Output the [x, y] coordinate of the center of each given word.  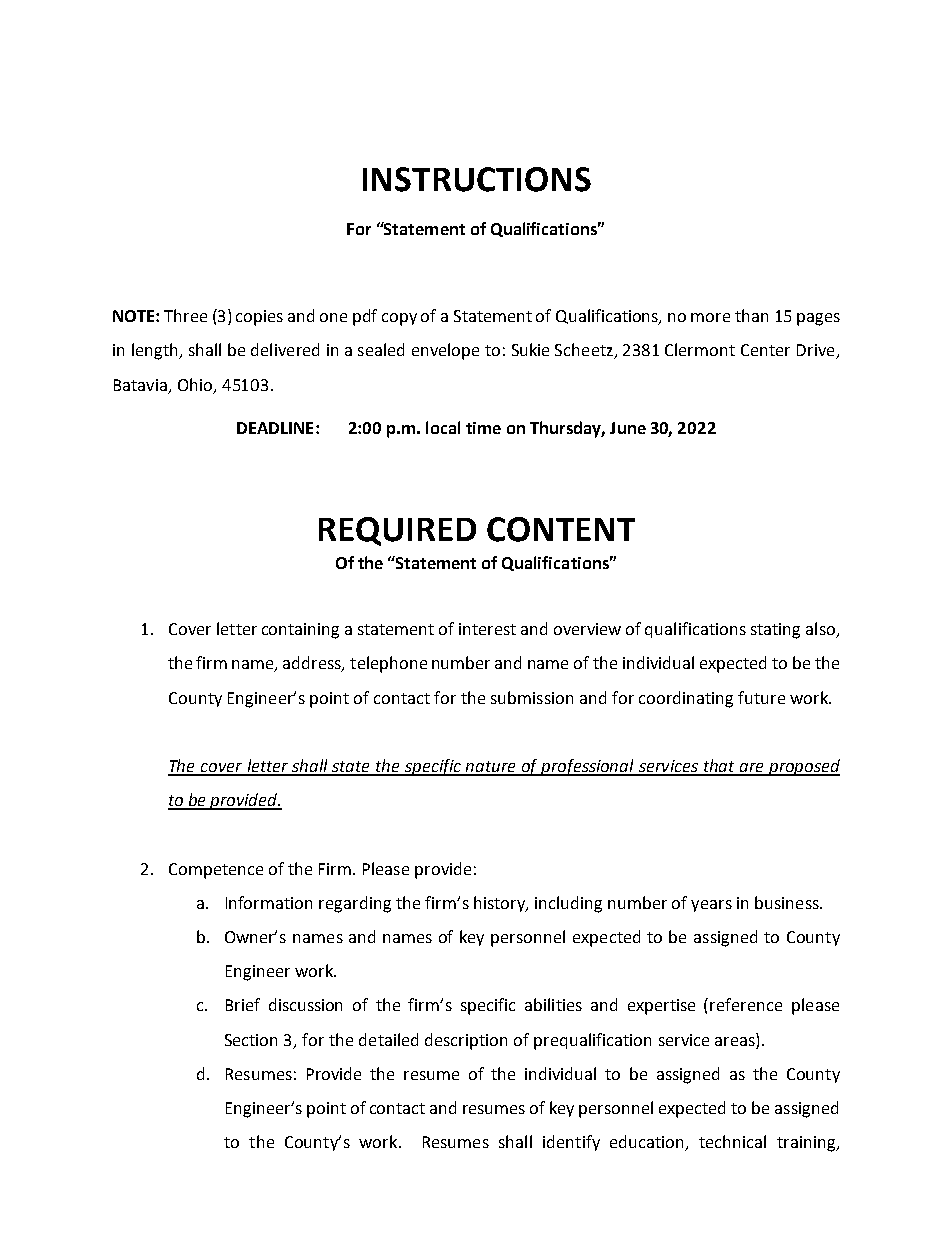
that [719, 767]
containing [300, 631]
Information [269, 902]
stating [775, 631]
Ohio [196, 385]
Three [185, 315]
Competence [216, 871]
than [751, 315]
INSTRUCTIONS [477, 179]
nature [492, 768]
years [711, 906]
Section [251, 1040]
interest [487, 629]
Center [765, 350]
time [483, 428]
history [501, 904]
